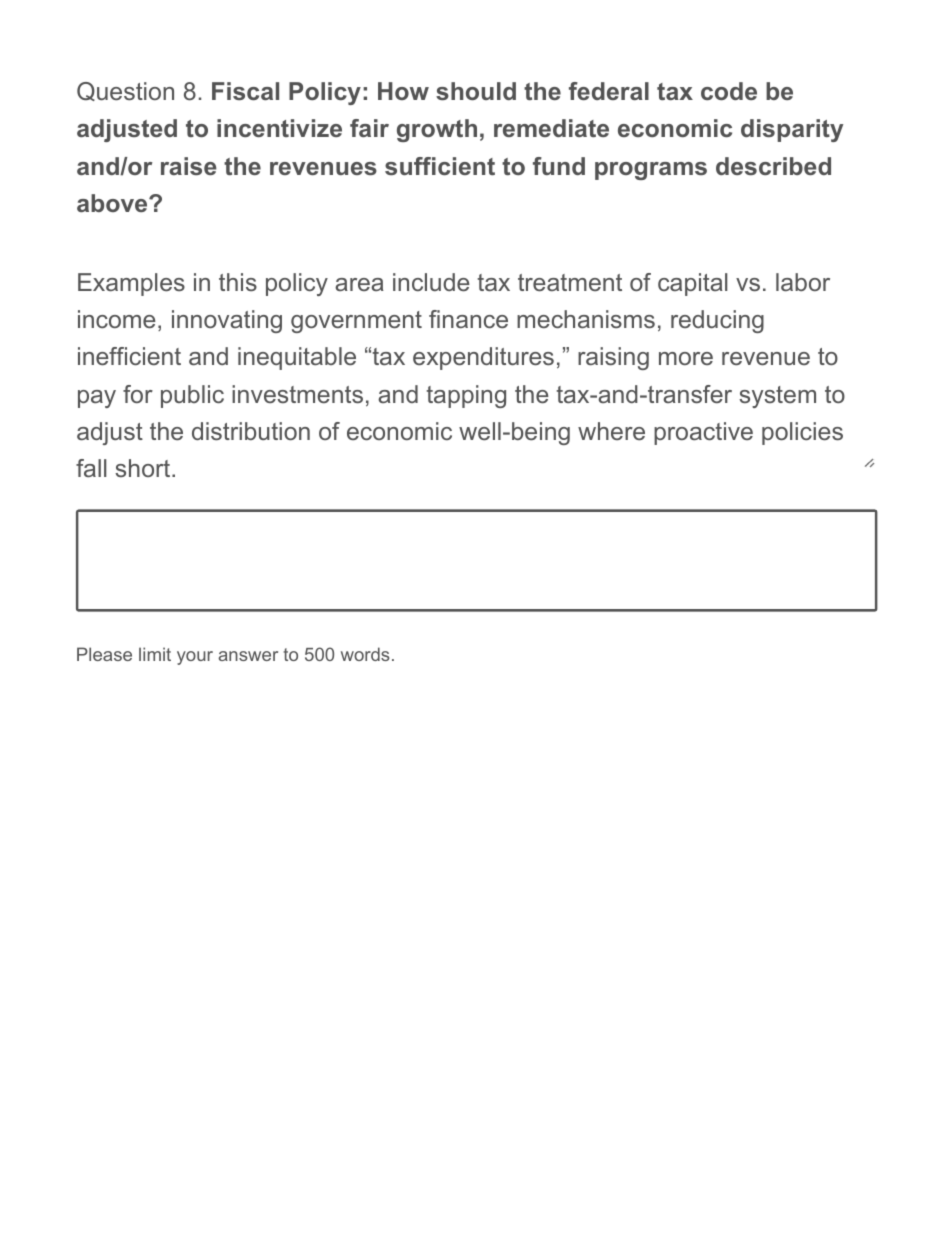 The height and width of the page is (1233, 952). Describe the element at coordinates (686, 358) in the page. I see `more` at that location.
